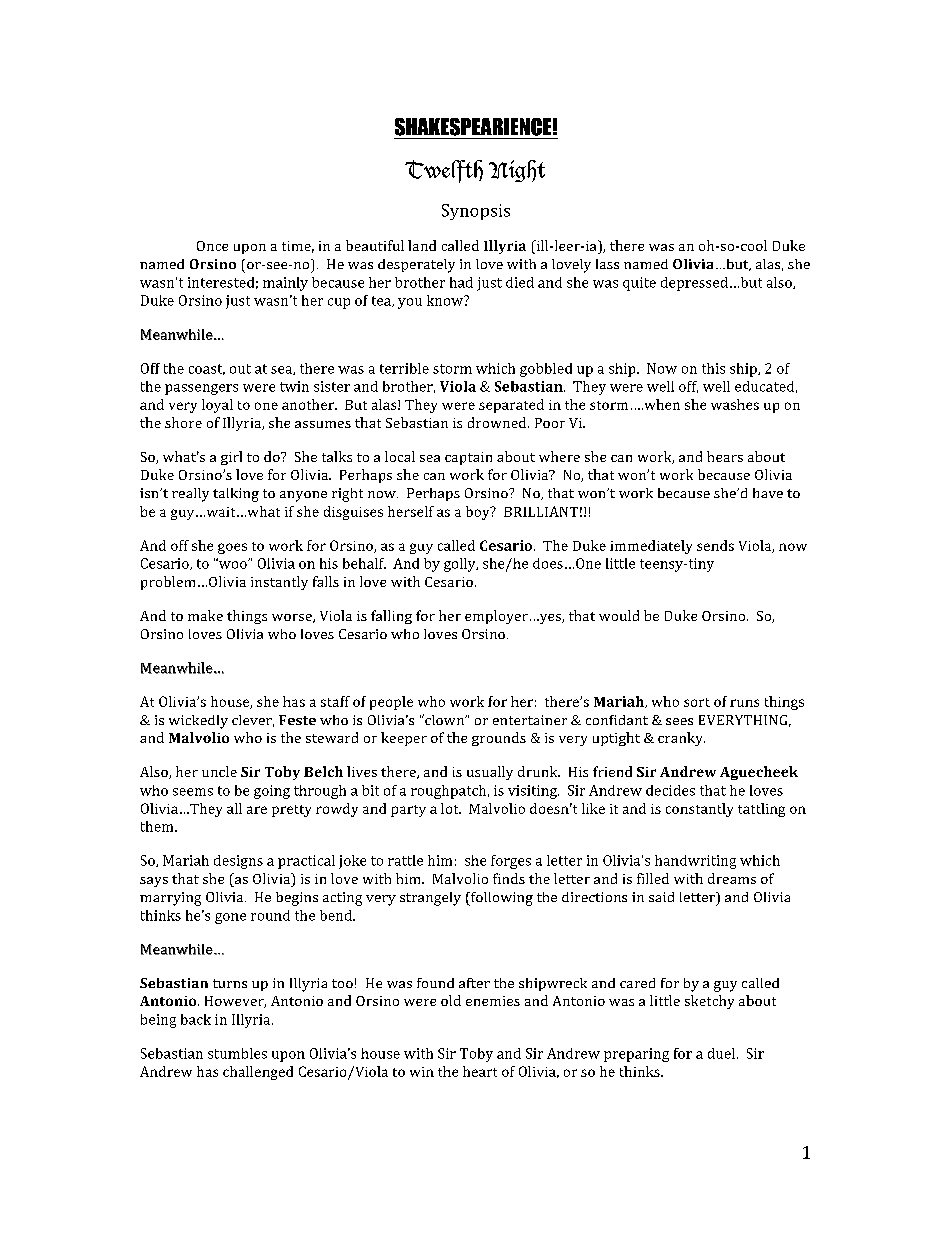 The height and width of the screenshot is (1233, 952). I want to click on hears, so click(725, 456).
